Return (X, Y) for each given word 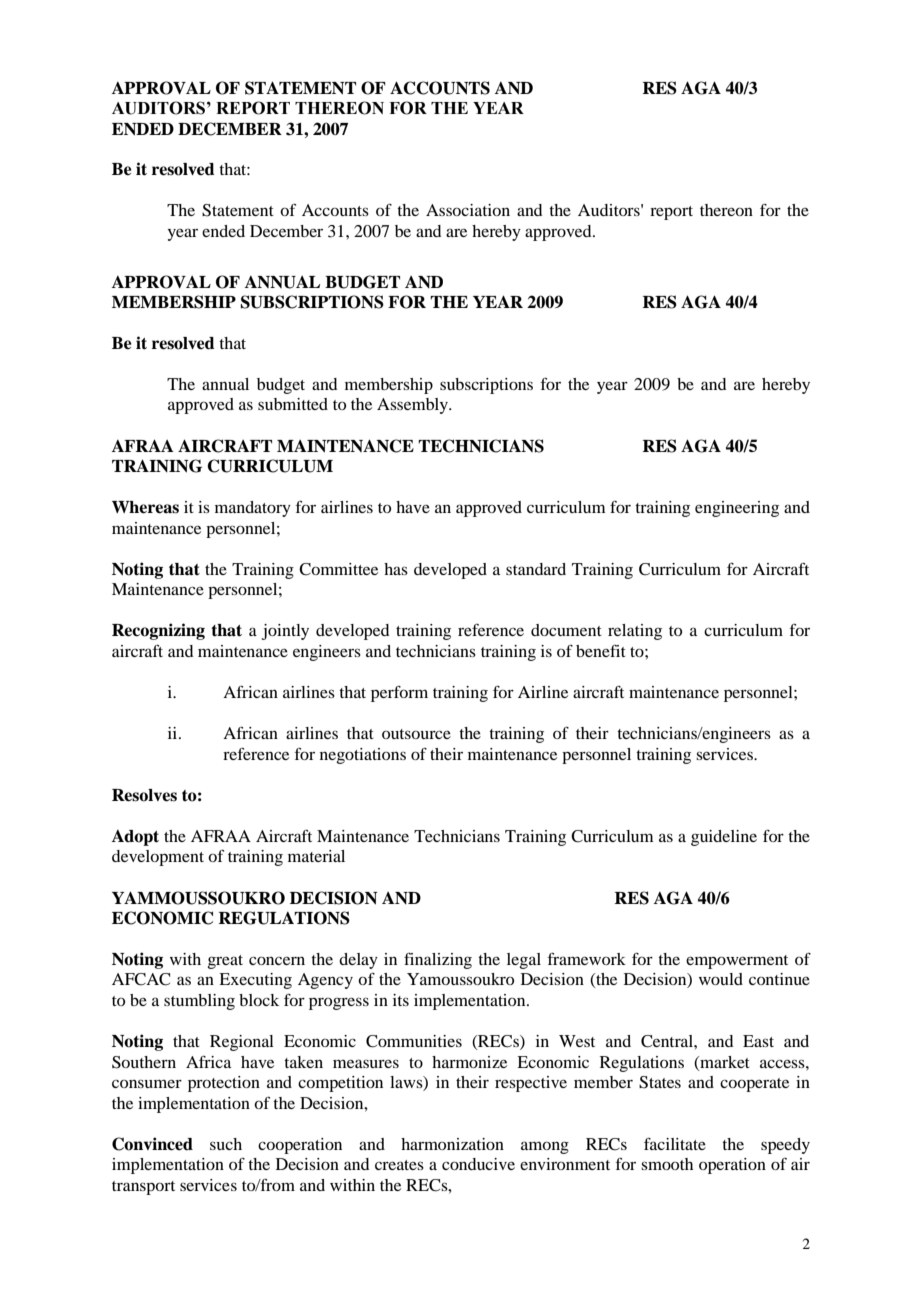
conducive (478, 1164)
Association (468, 210)
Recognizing (158, 631)
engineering (737, 509)
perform (399, 694)
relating (635, 632)
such (226, 1144)
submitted (293, 404)
